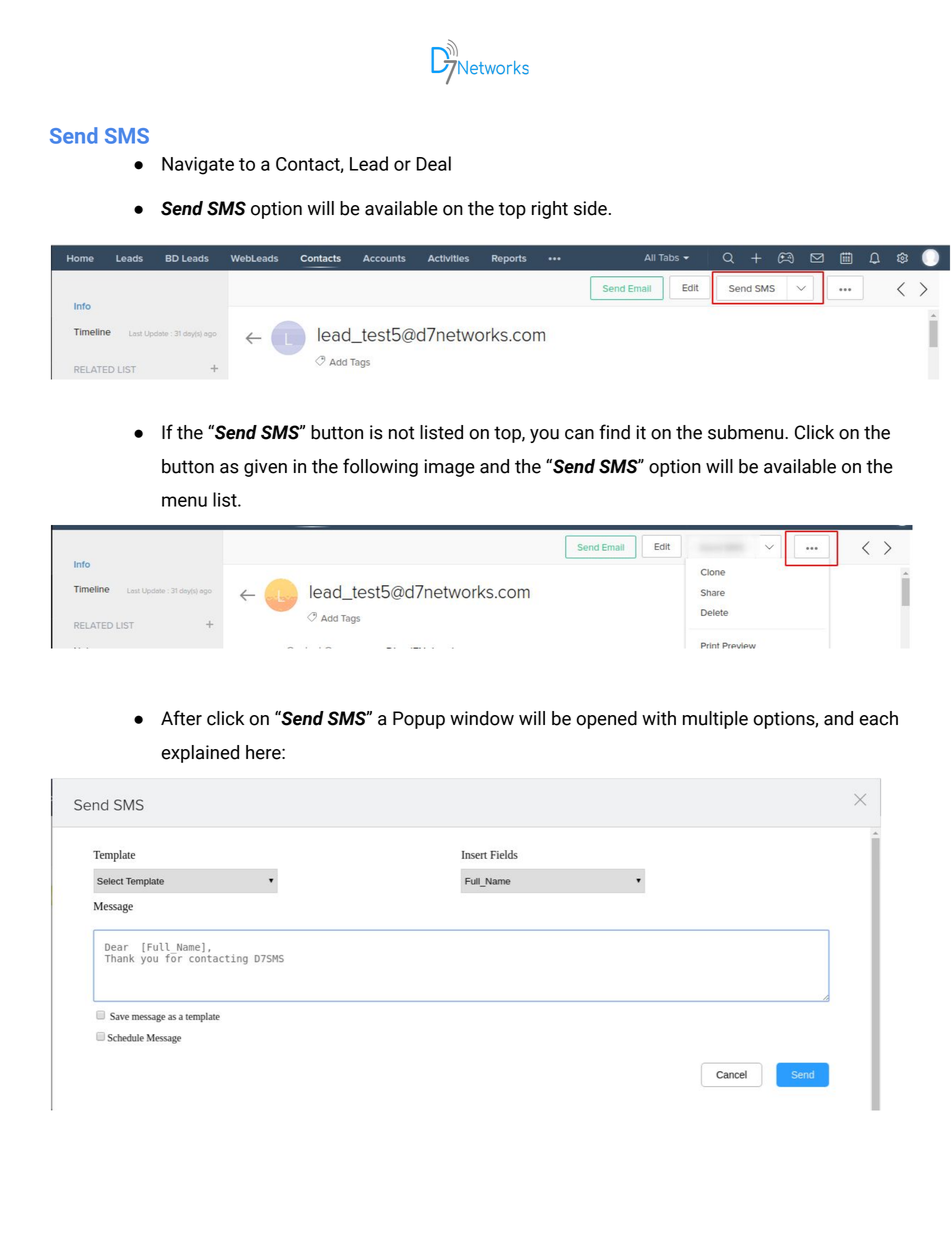 The image size is (952, 1233). What do you see at coordinates (482, 718) in the page?
I see `window` at bounding box center [482, 718].
